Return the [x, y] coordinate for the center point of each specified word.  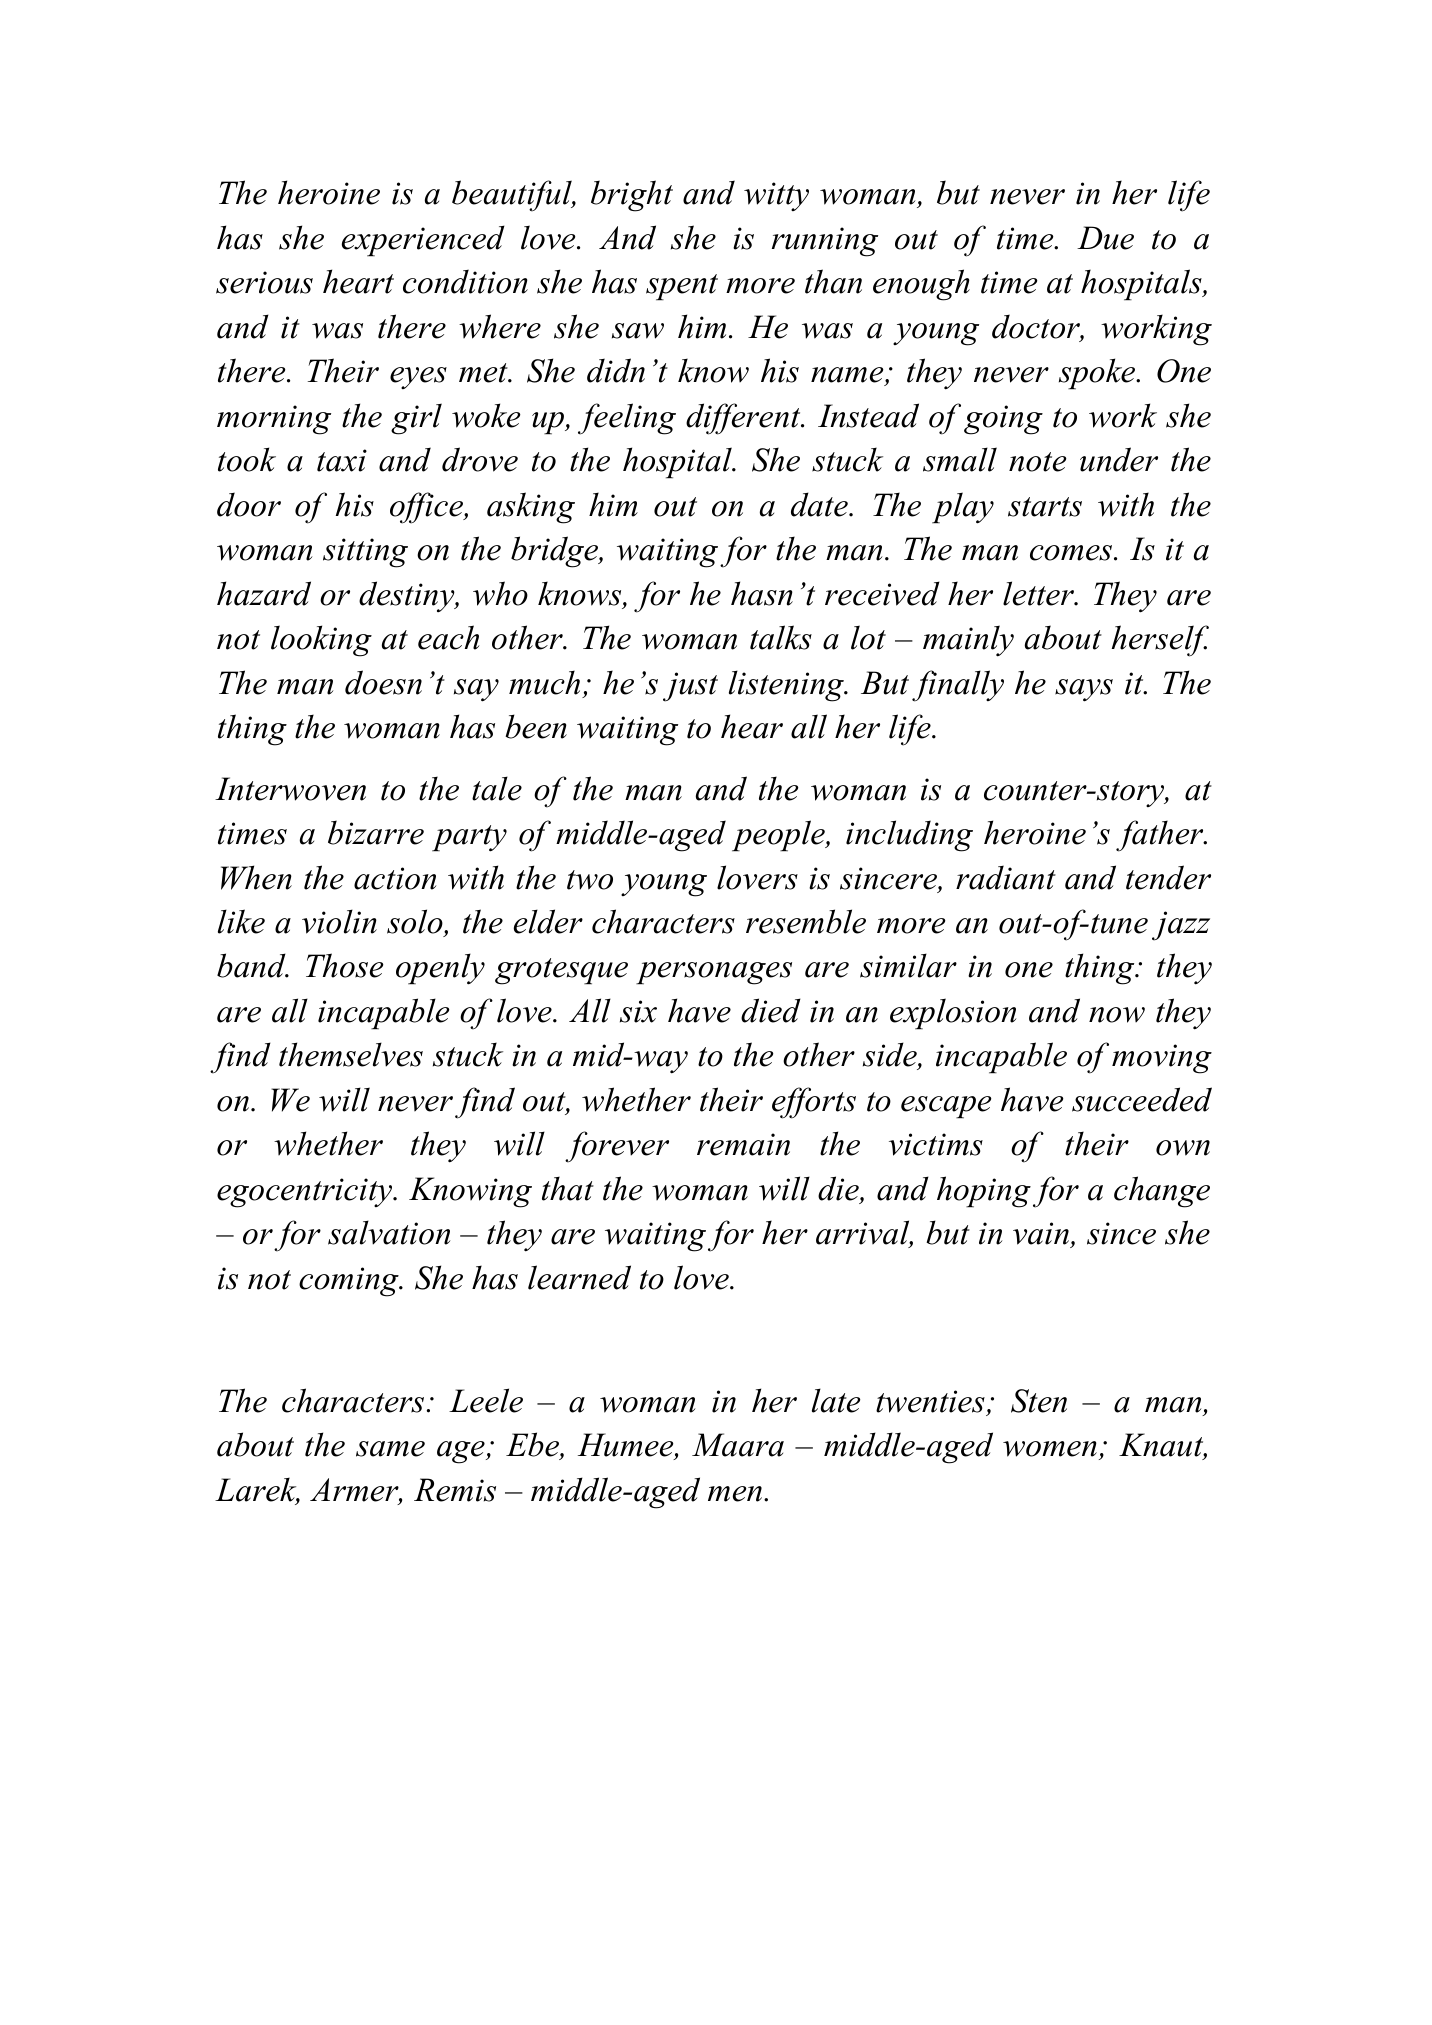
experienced [423, 241]
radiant [1006, 877]
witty [776, 196]
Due [1105, 238]
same [390, 1449]
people [779, 836]
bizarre [376, 832]
